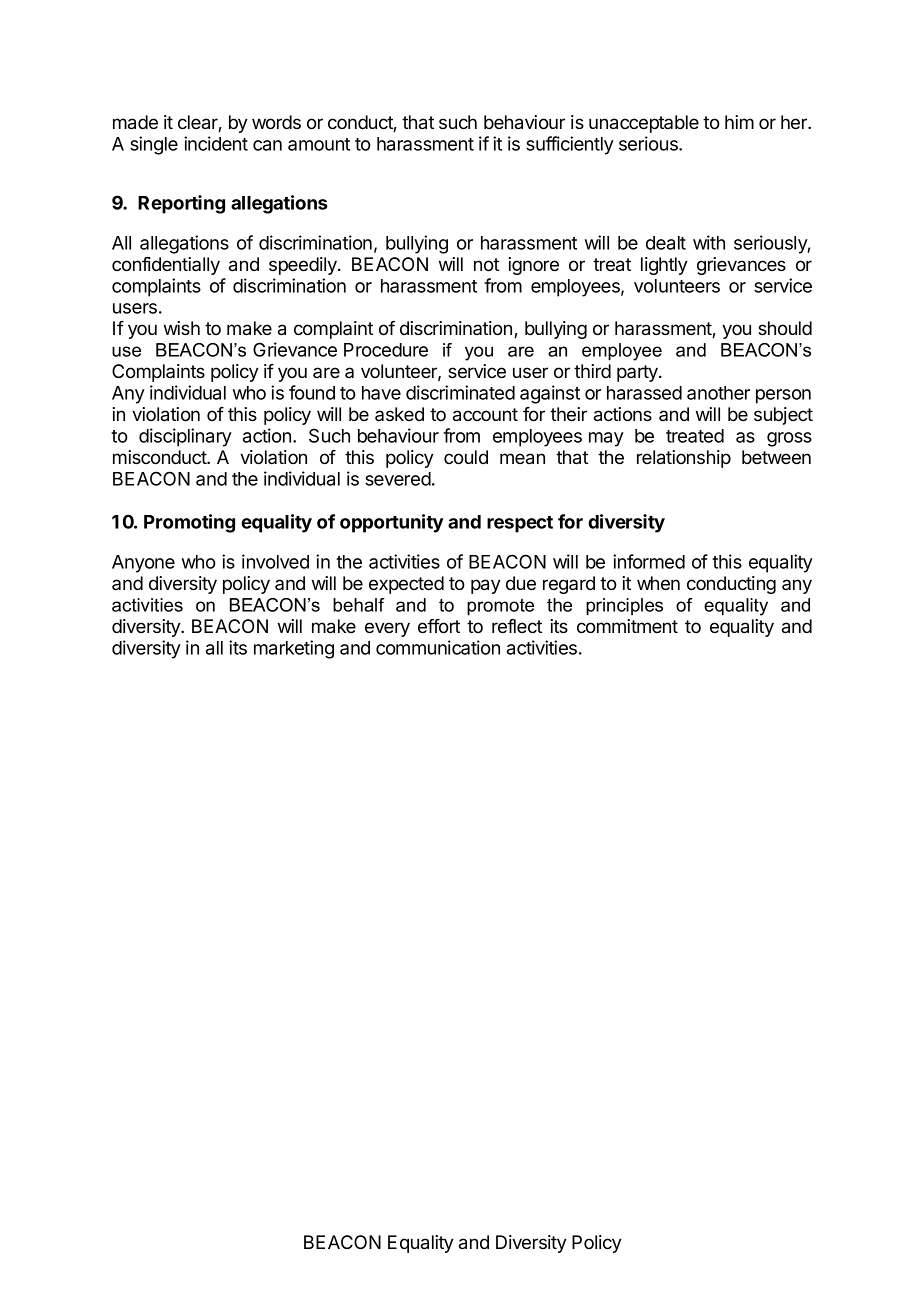 The height and width of the image is (1309, 924). I want to click on commitment, so click(627, 626).
